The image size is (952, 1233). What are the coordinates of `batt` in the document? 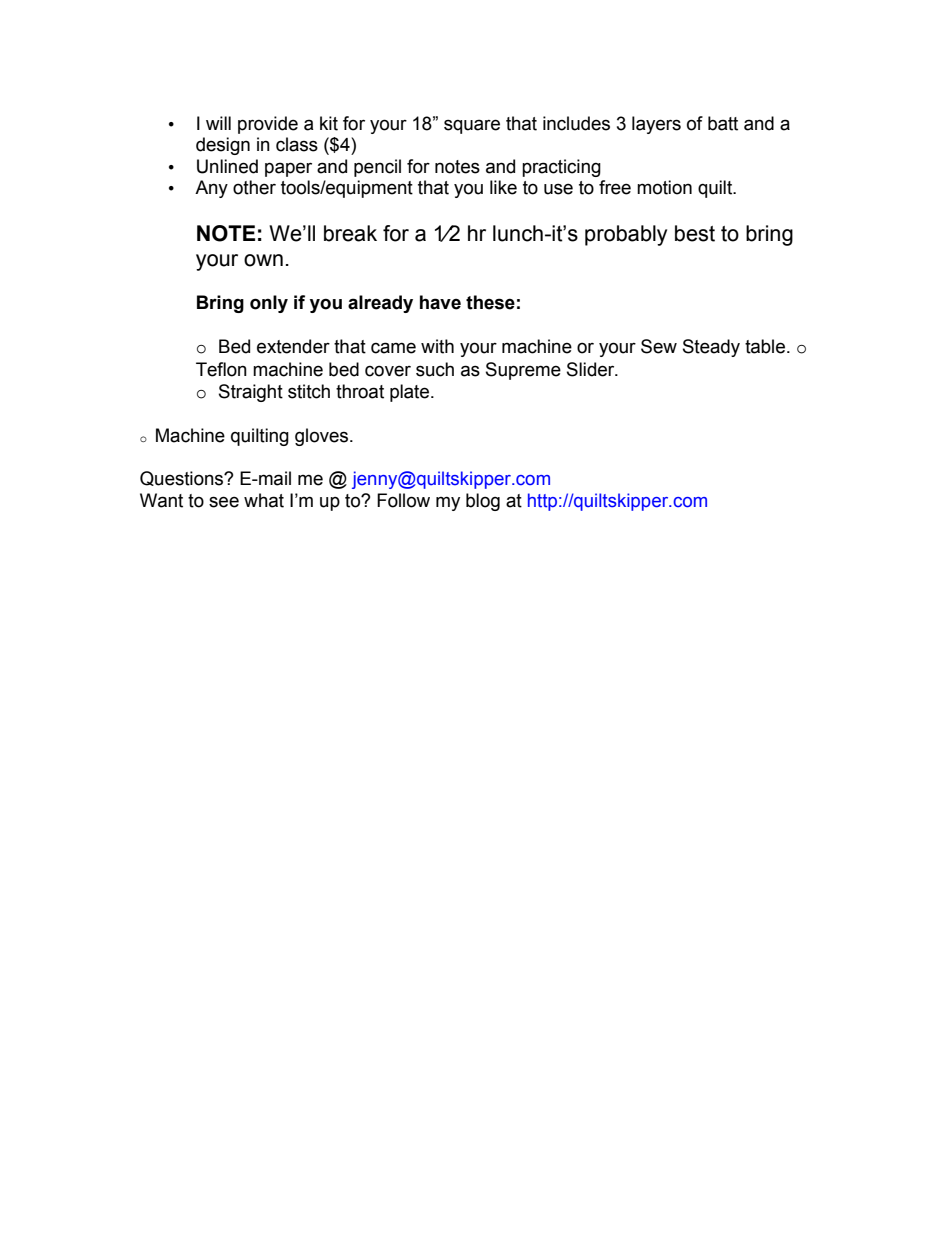 It's located at (723, 123).
